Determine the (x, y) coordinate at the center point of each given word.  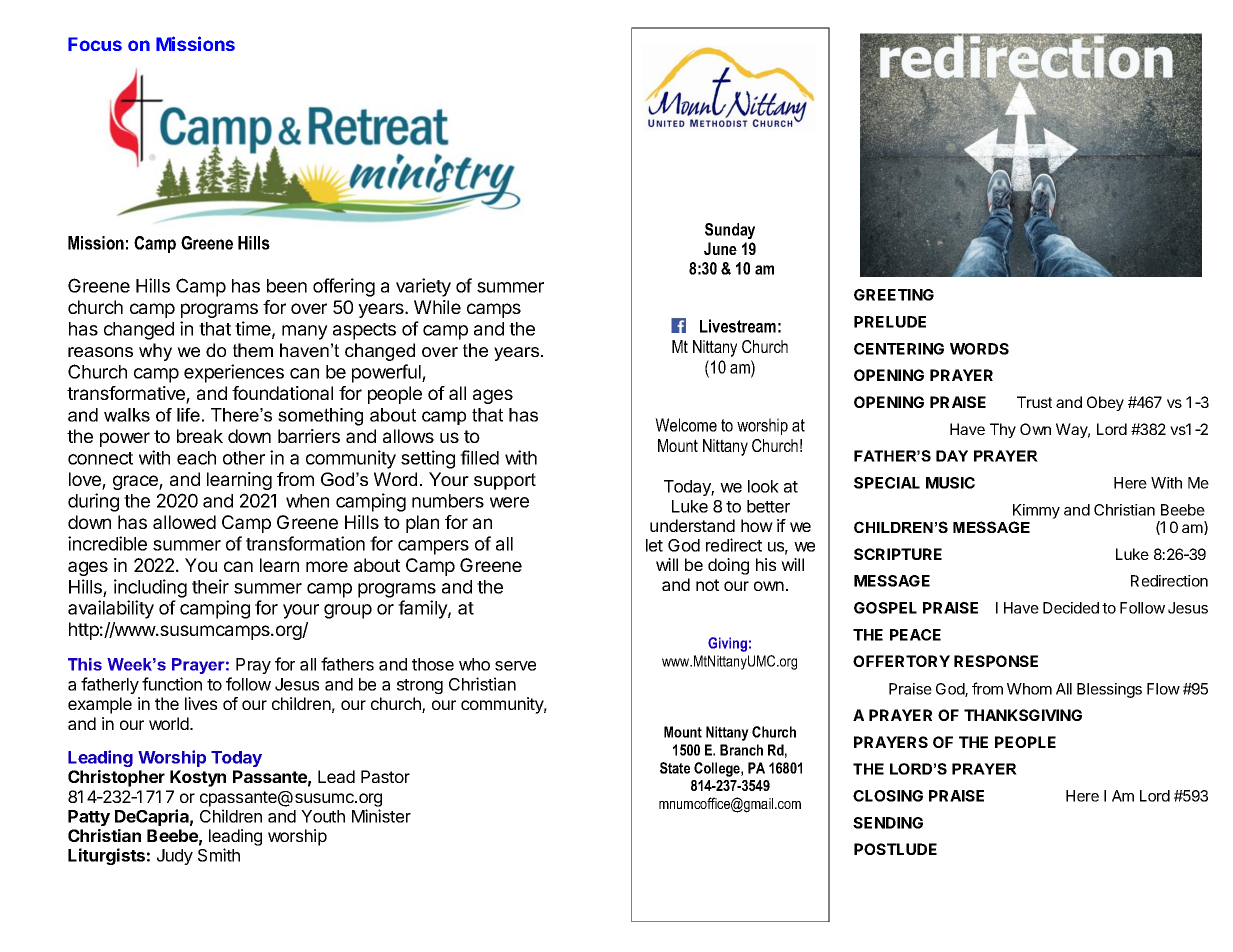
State (675, 768)
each (196, 458)
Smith (219, 855)
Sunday (730, 231)
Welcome (686, 425)
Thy (1003, 430)
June (720, 248)
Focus (95, 44)
